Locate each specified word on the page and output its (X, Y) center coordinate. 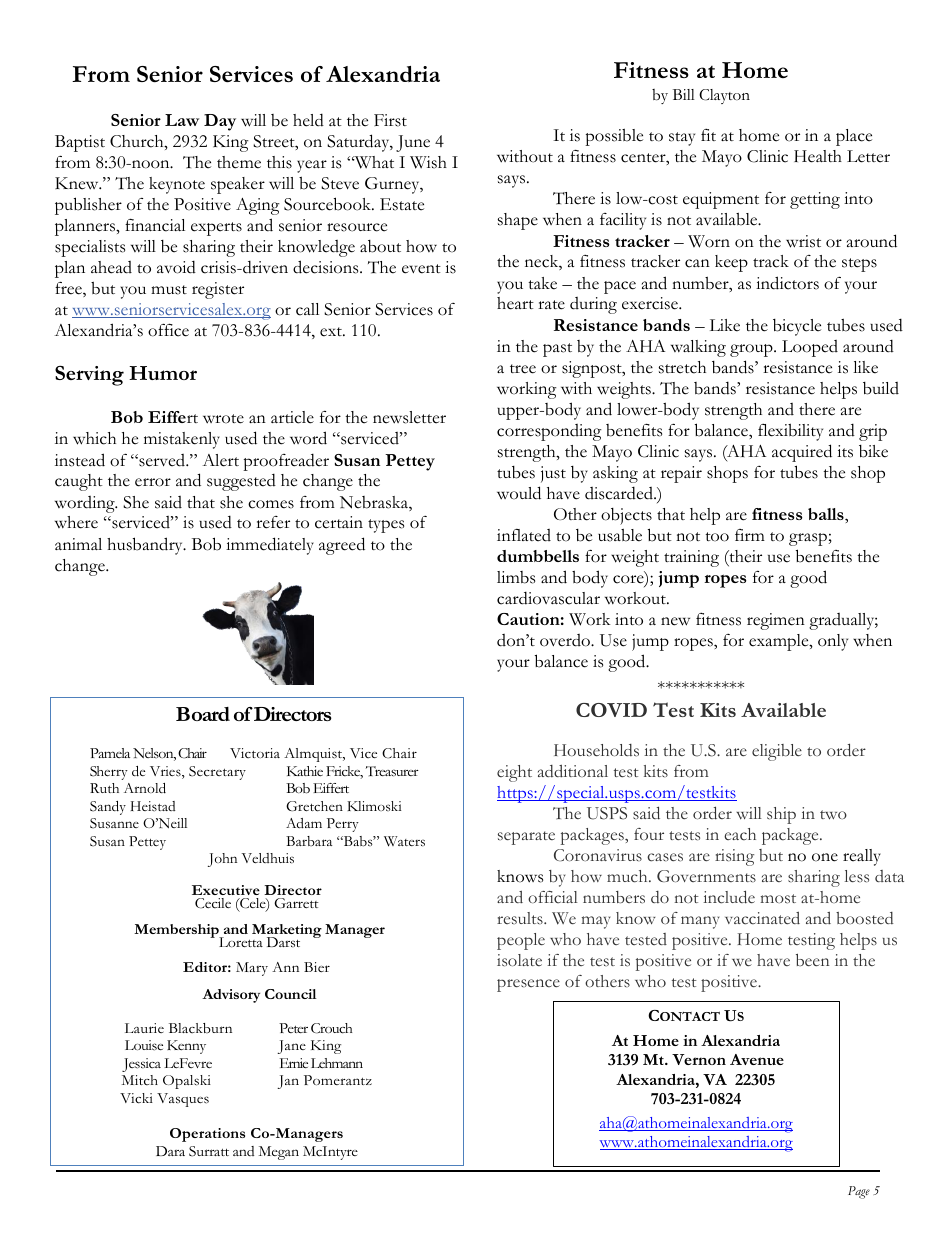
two (833, 815)
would (519, 493)
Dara (170, 1151)
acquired (802, 453)
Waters (404, 841)
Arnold (145, 788)
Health (818, 156)
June (413, 143)
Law (182, 120)
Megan (279, 1153)
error (153, 482)
